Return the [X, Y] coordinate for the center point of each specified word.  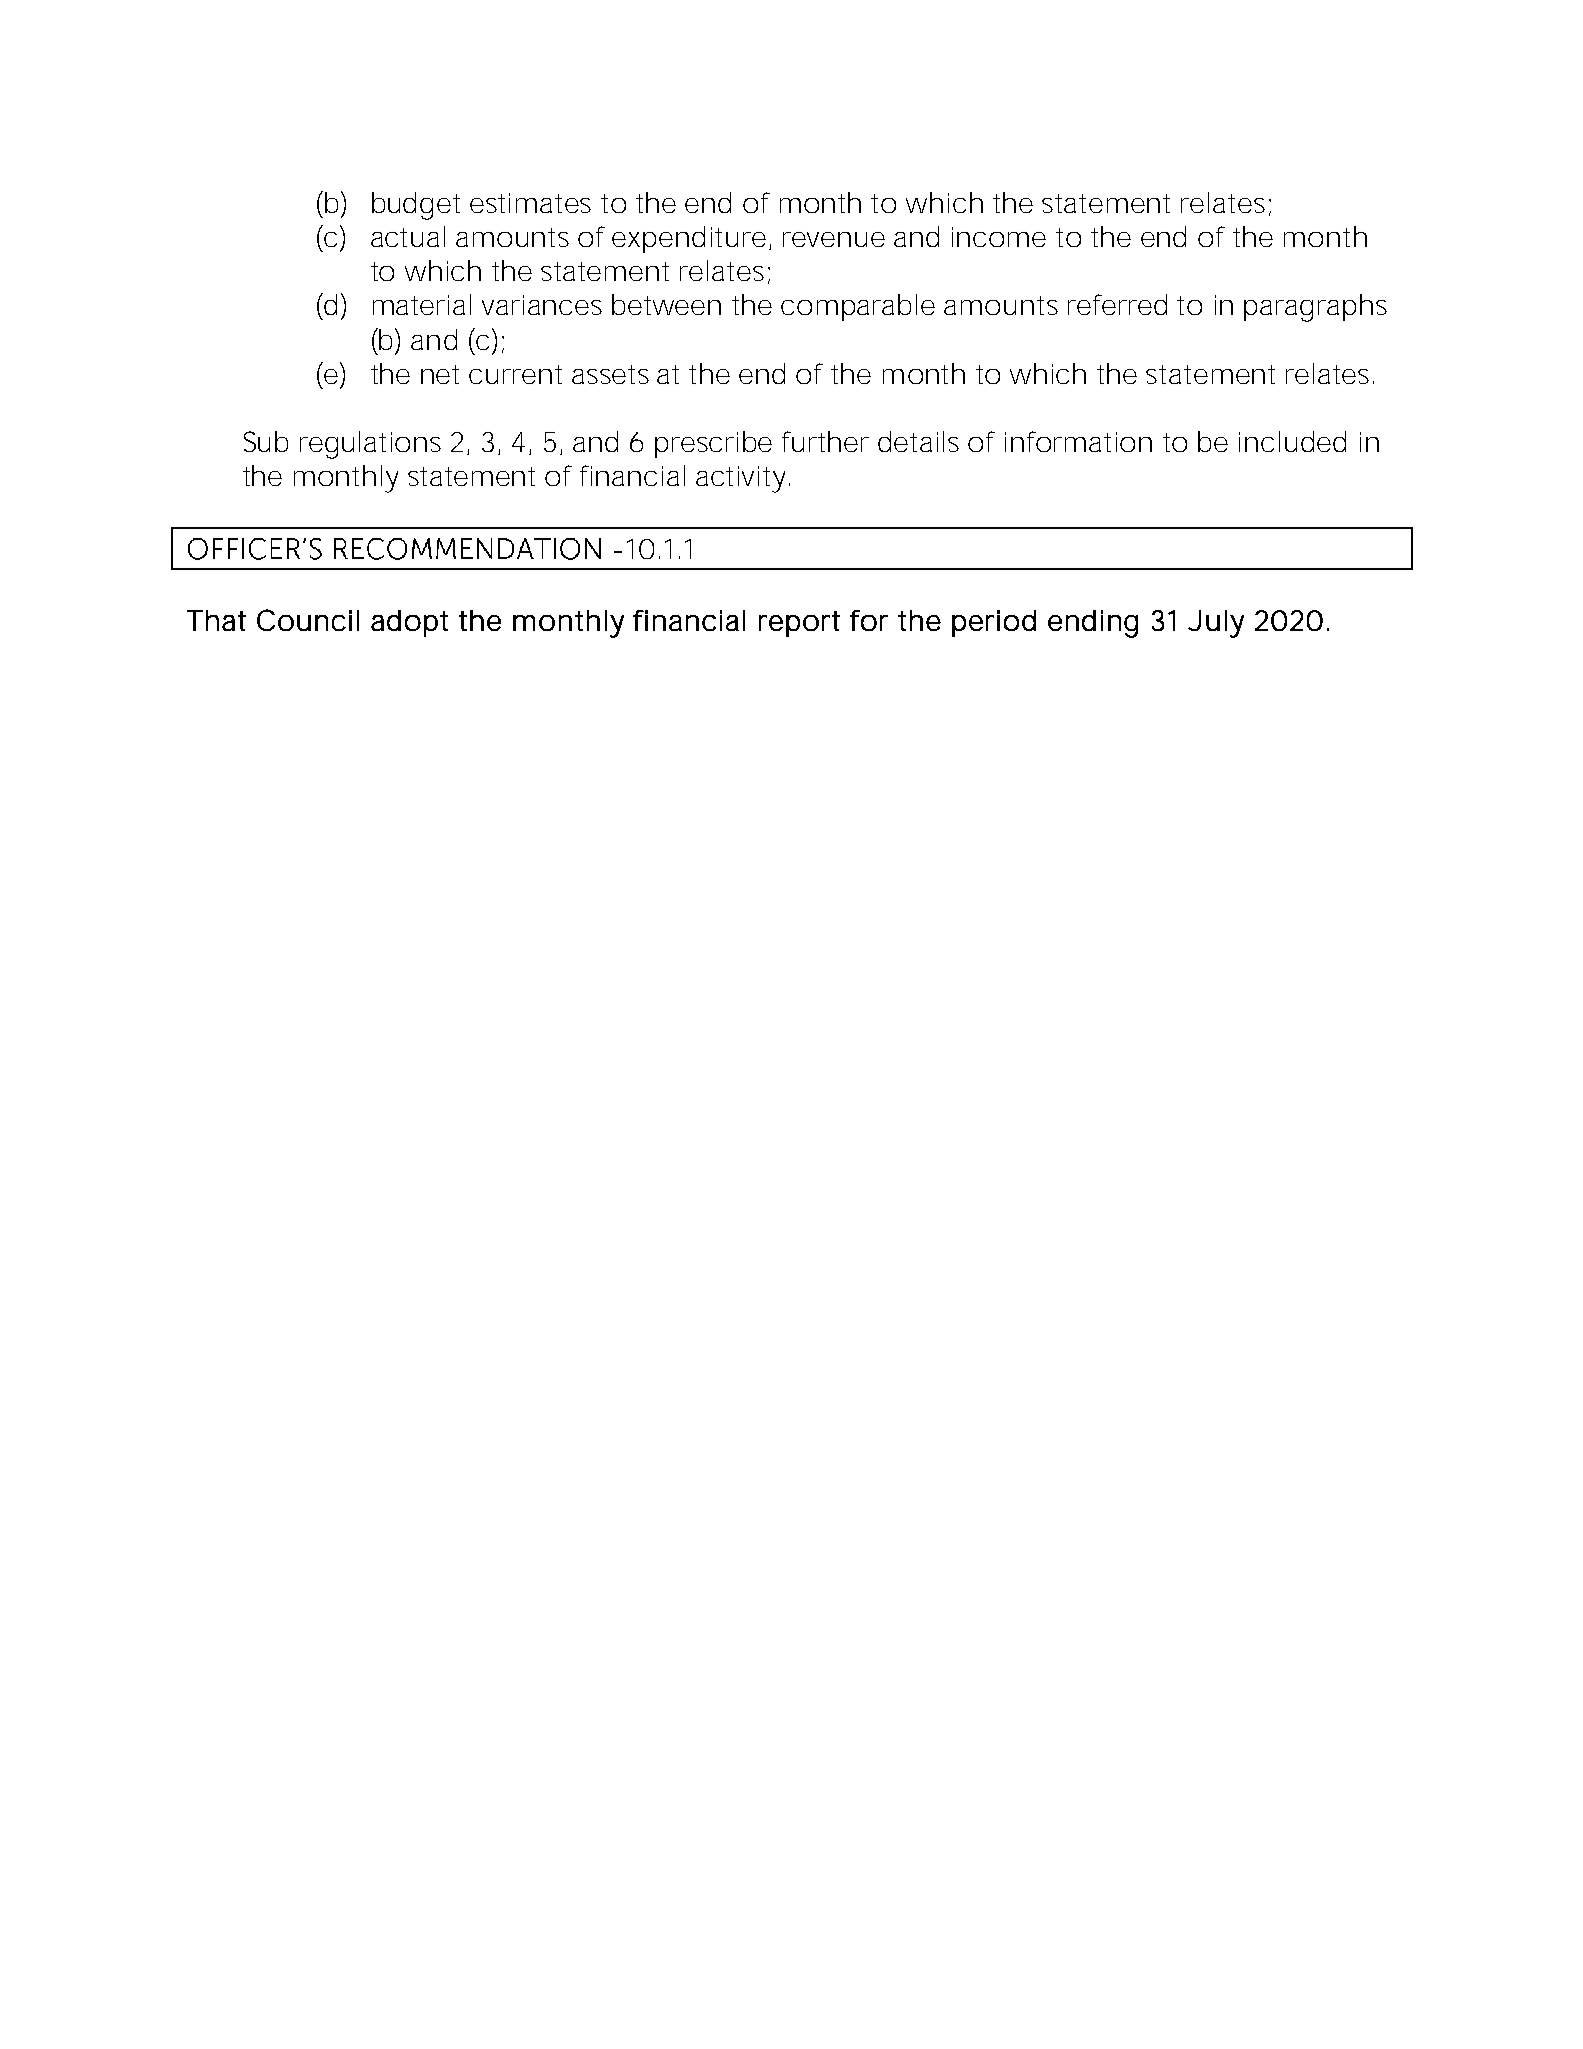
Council [308, 620]
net [440, 374]
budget [416, 206]
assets [610, 374]
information [1078, 441]
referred [1117, 304]
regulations [370, 445]
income [999, 237]
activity [740, 479]
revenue [834, 239]
